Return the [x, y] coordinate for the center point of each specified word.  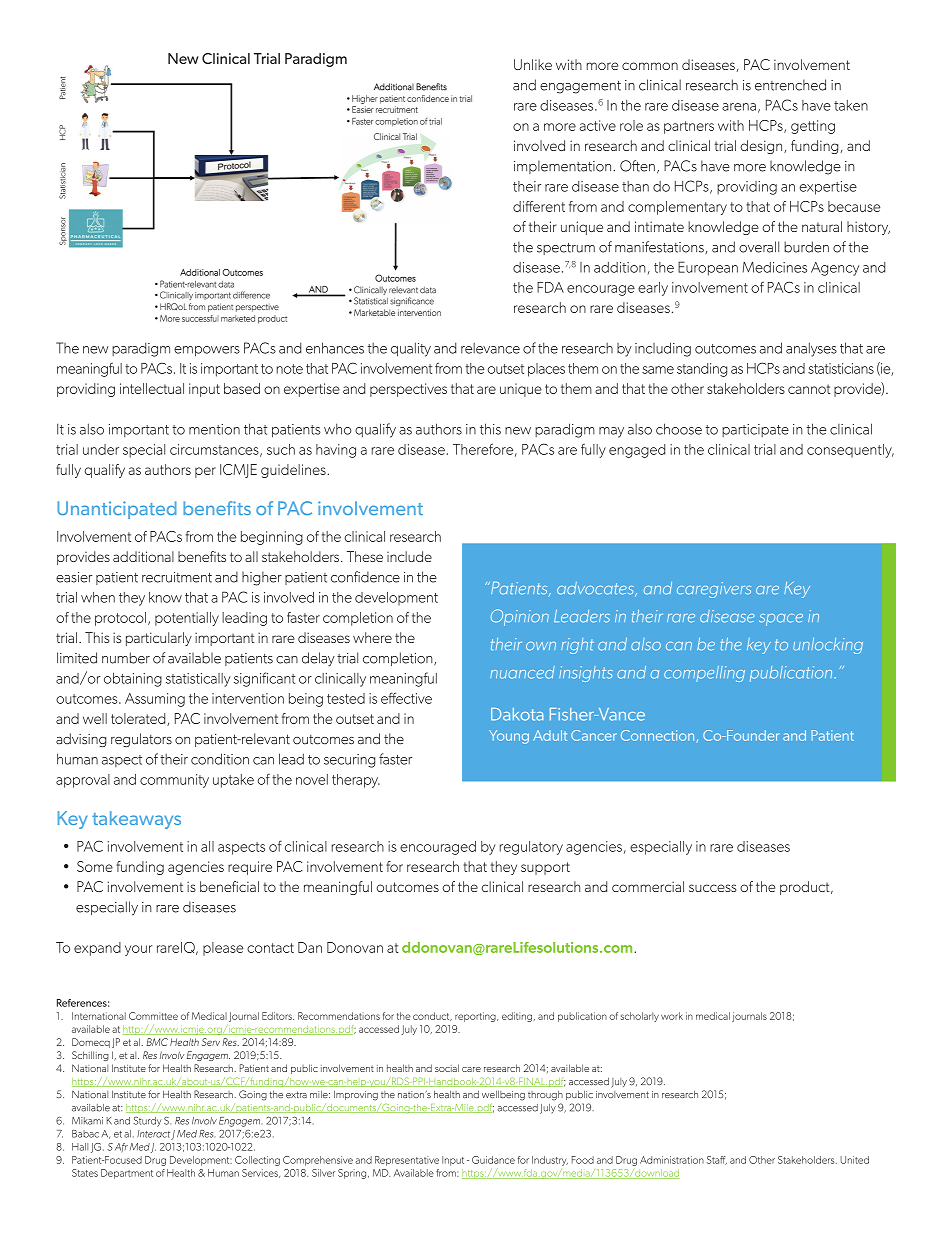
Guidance [493, 1160]
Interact [153, 1134]
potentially [187, 619]
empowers [207, 351]
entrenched [790, 85]
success [712, 888]
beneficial [229, 886]
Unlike [533, 64]
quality [411, 349]
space [781, 620]
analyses [811, 349]
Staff [717, 1160]
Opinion [520, 617]
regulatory [531, 848]
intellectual [152, 388]
